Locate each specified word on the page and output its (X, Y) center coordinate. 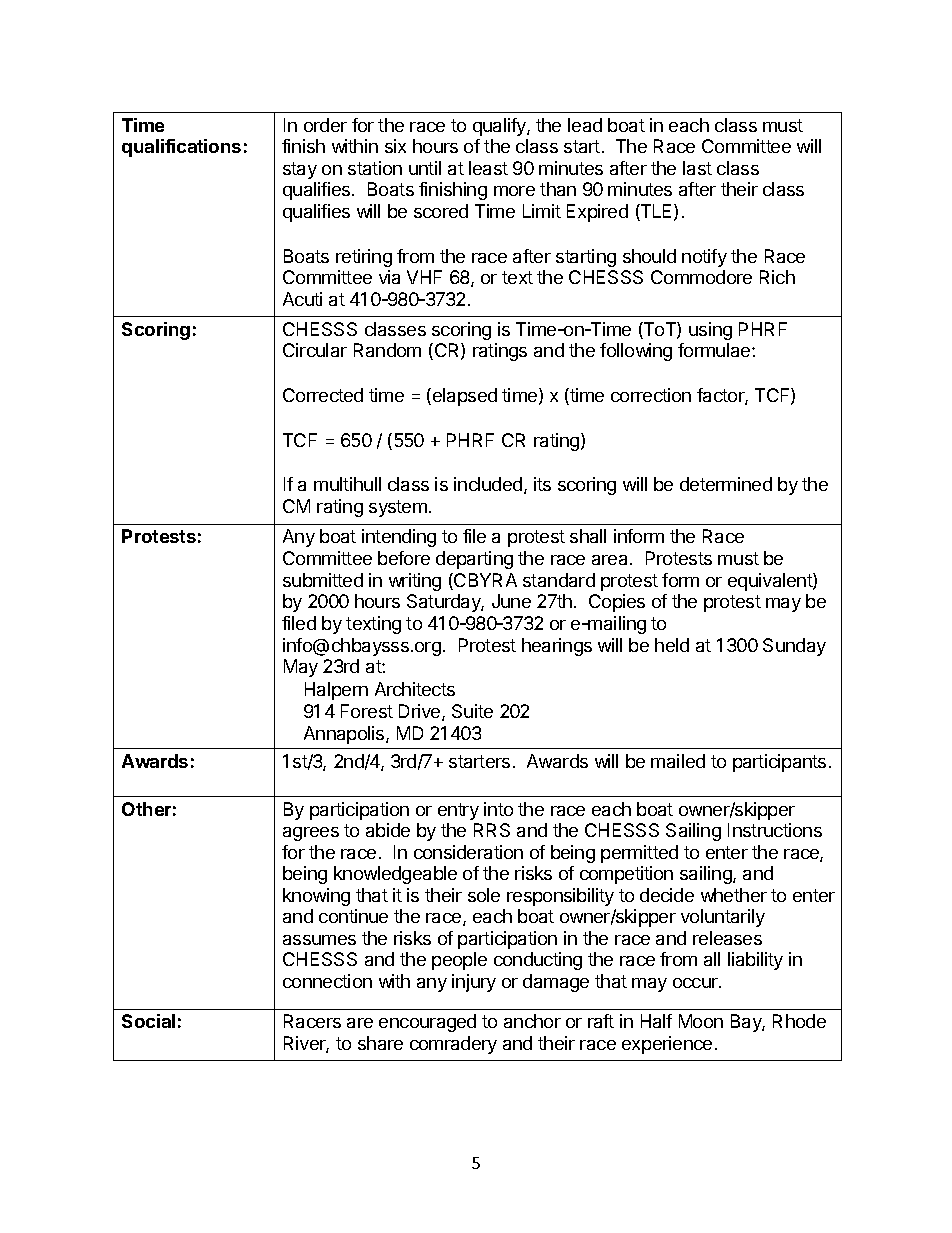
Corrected (323, 395)
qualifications (181, 148)
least (488, 168)
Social (148, 1021)
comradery (453, 1045)
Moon (701, 1021)
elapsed (465, 397)
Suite (472, 711)
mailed (678, 761)
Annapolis (345, 735)
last (697, 168)
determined (726, 484)
